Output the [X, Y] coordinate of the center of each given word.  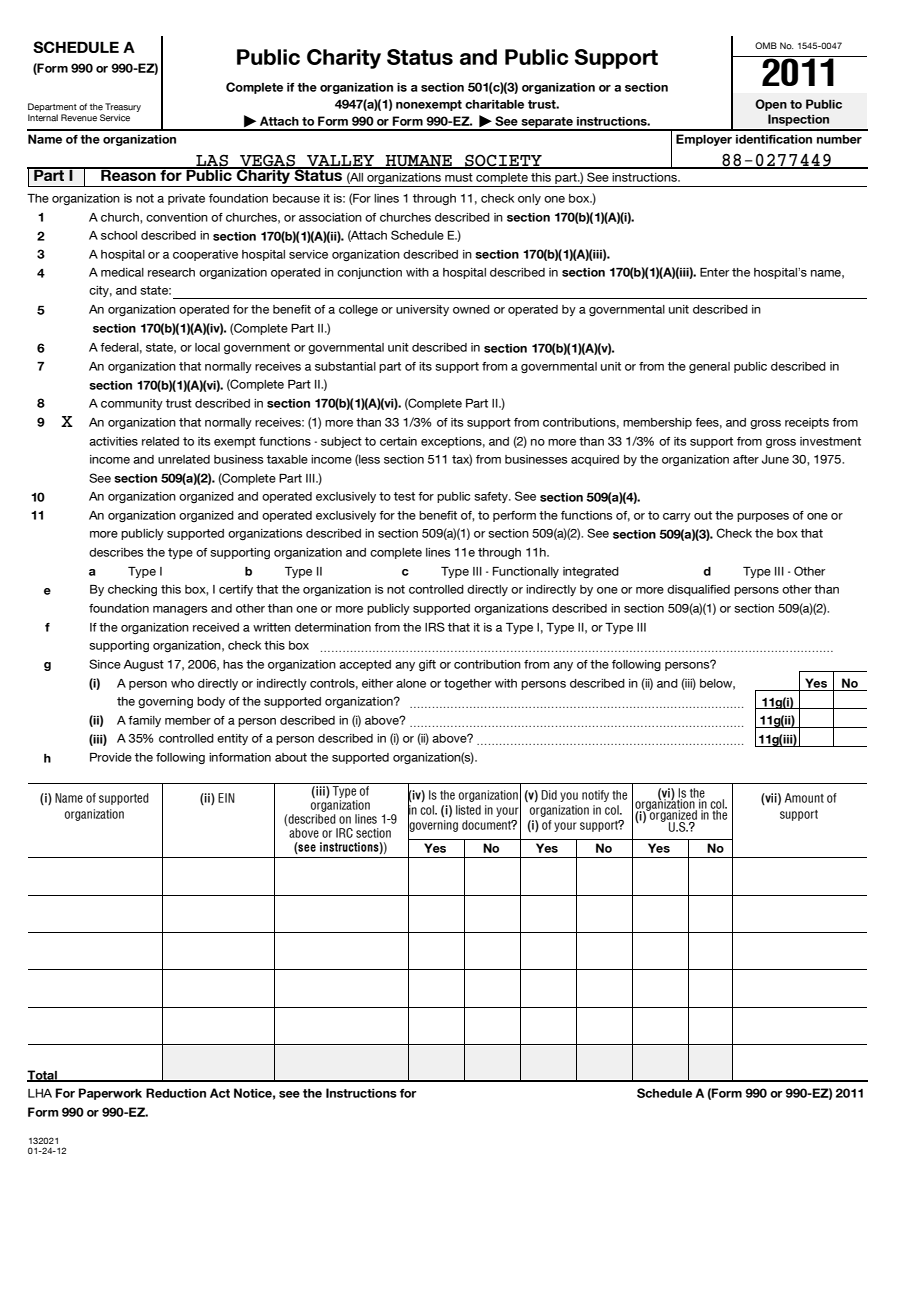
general [709, 367]
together [468, 684]
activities [113, 441]
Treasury [123, 107]
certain [398, 441]
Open [771, 105]
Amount [804, 798]
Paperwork [110, 1094]
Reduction [176, 1093]
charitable [494, 104]
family [144, 721]
